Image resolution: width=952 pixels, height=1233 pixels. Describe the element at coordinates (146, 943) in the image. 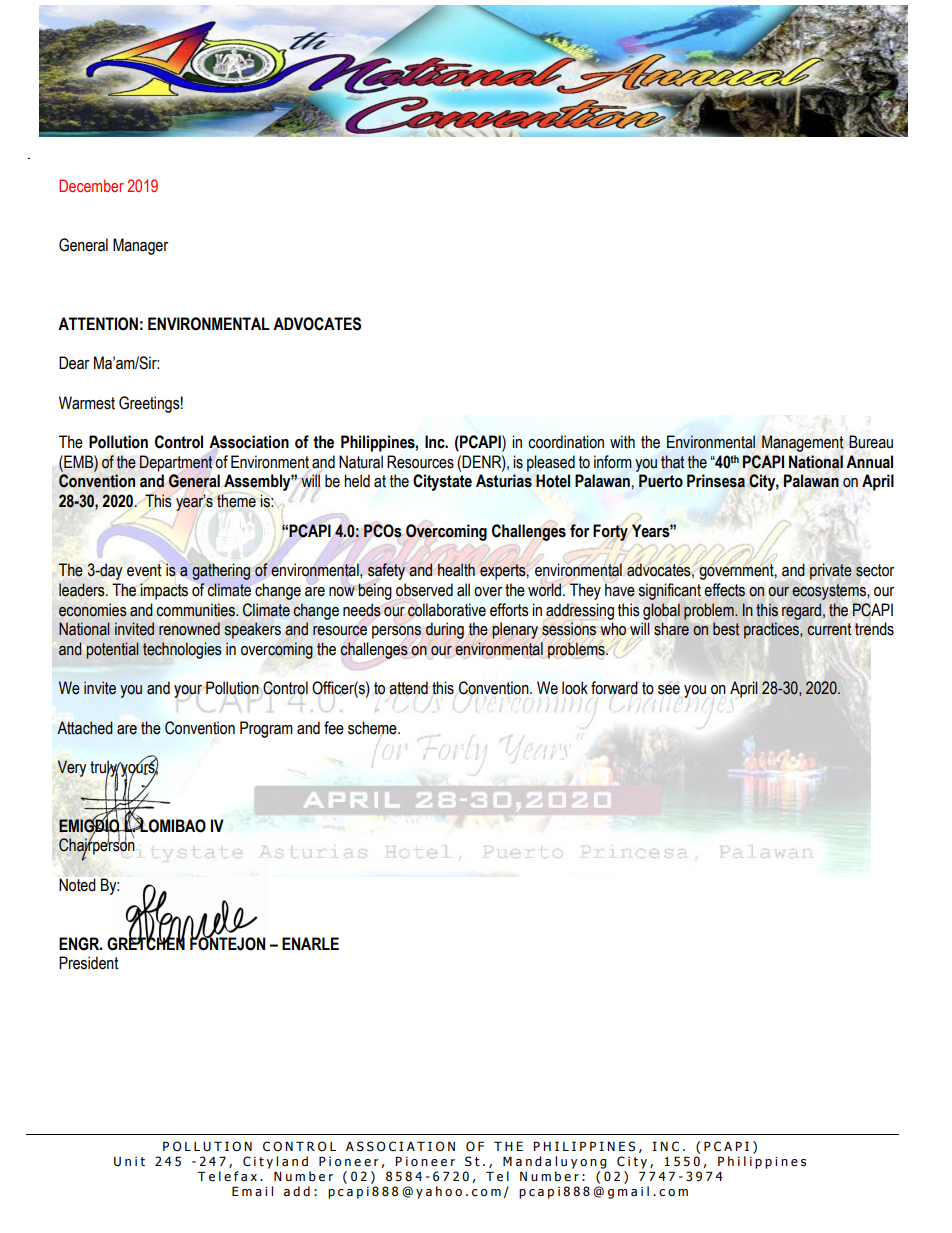

I see `GRETCHEN` at that location.
